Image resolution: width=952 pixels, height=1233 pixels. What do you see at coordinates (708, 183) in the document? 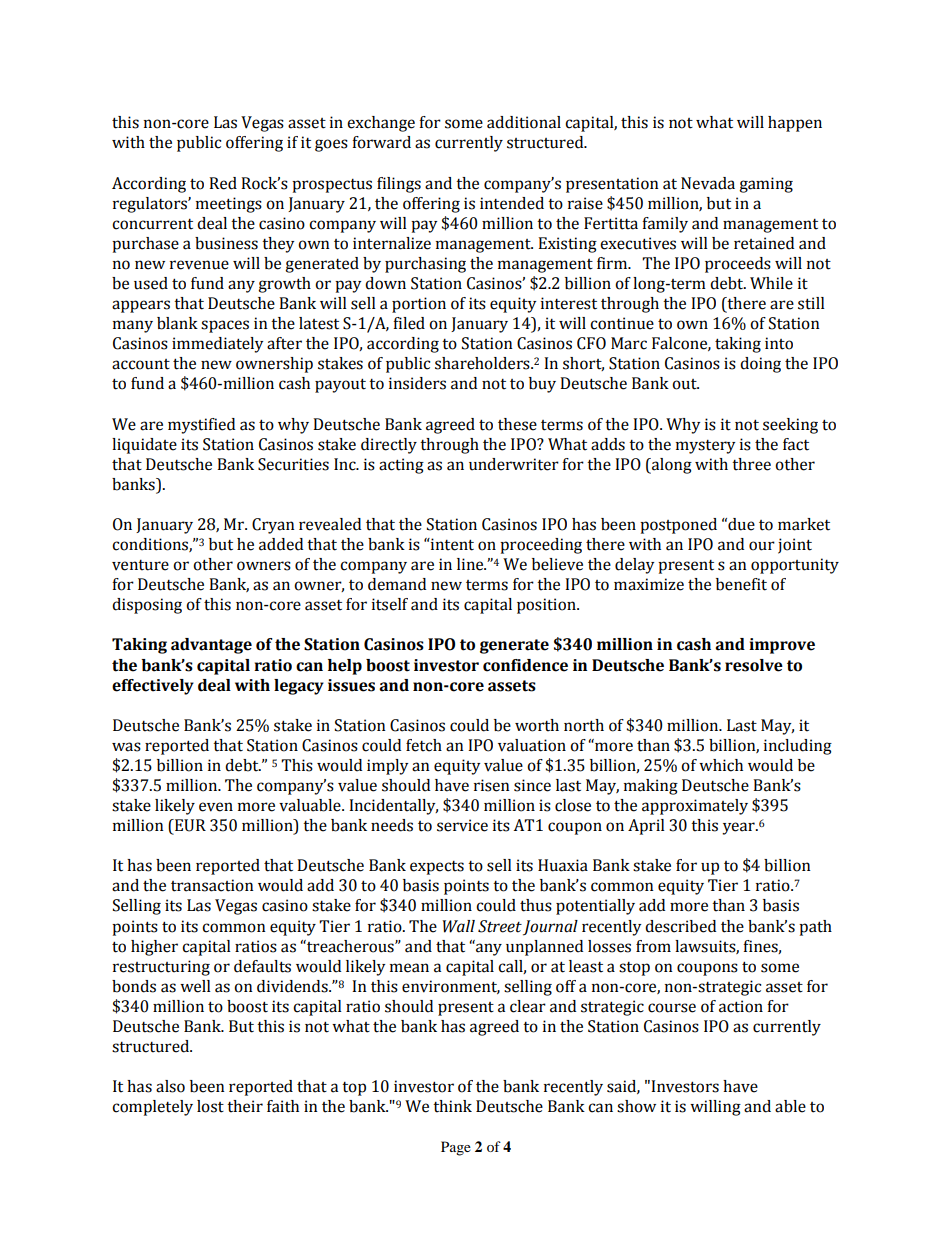
I see `Nevada` at bounding box center [708, 183].
